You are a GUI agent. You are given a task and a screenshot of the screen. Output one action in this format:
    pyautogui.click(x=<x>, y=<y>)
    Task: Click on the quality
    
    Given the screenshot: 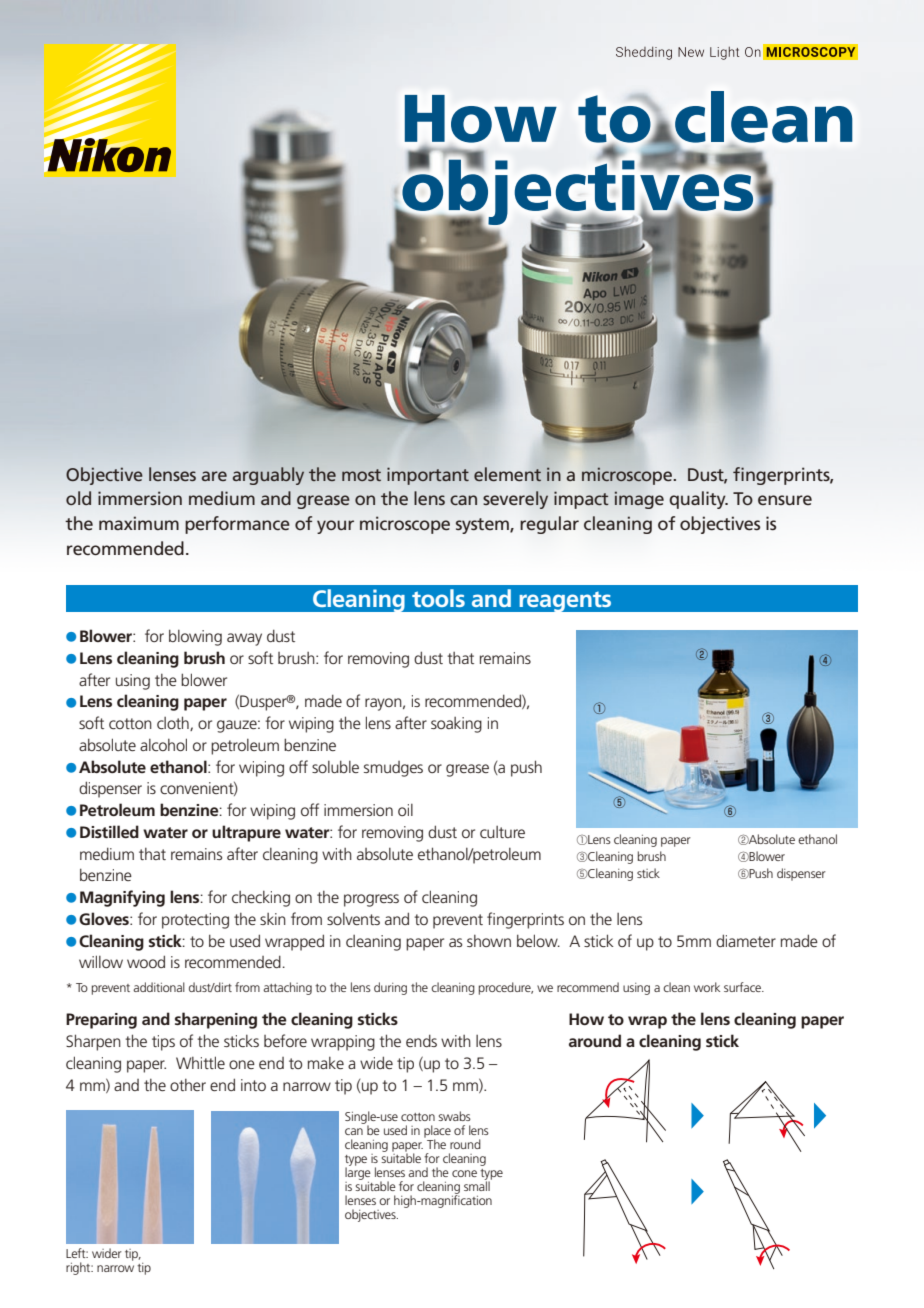 What is the action you would take?
    pyautogui.click(x=698, y=500)
